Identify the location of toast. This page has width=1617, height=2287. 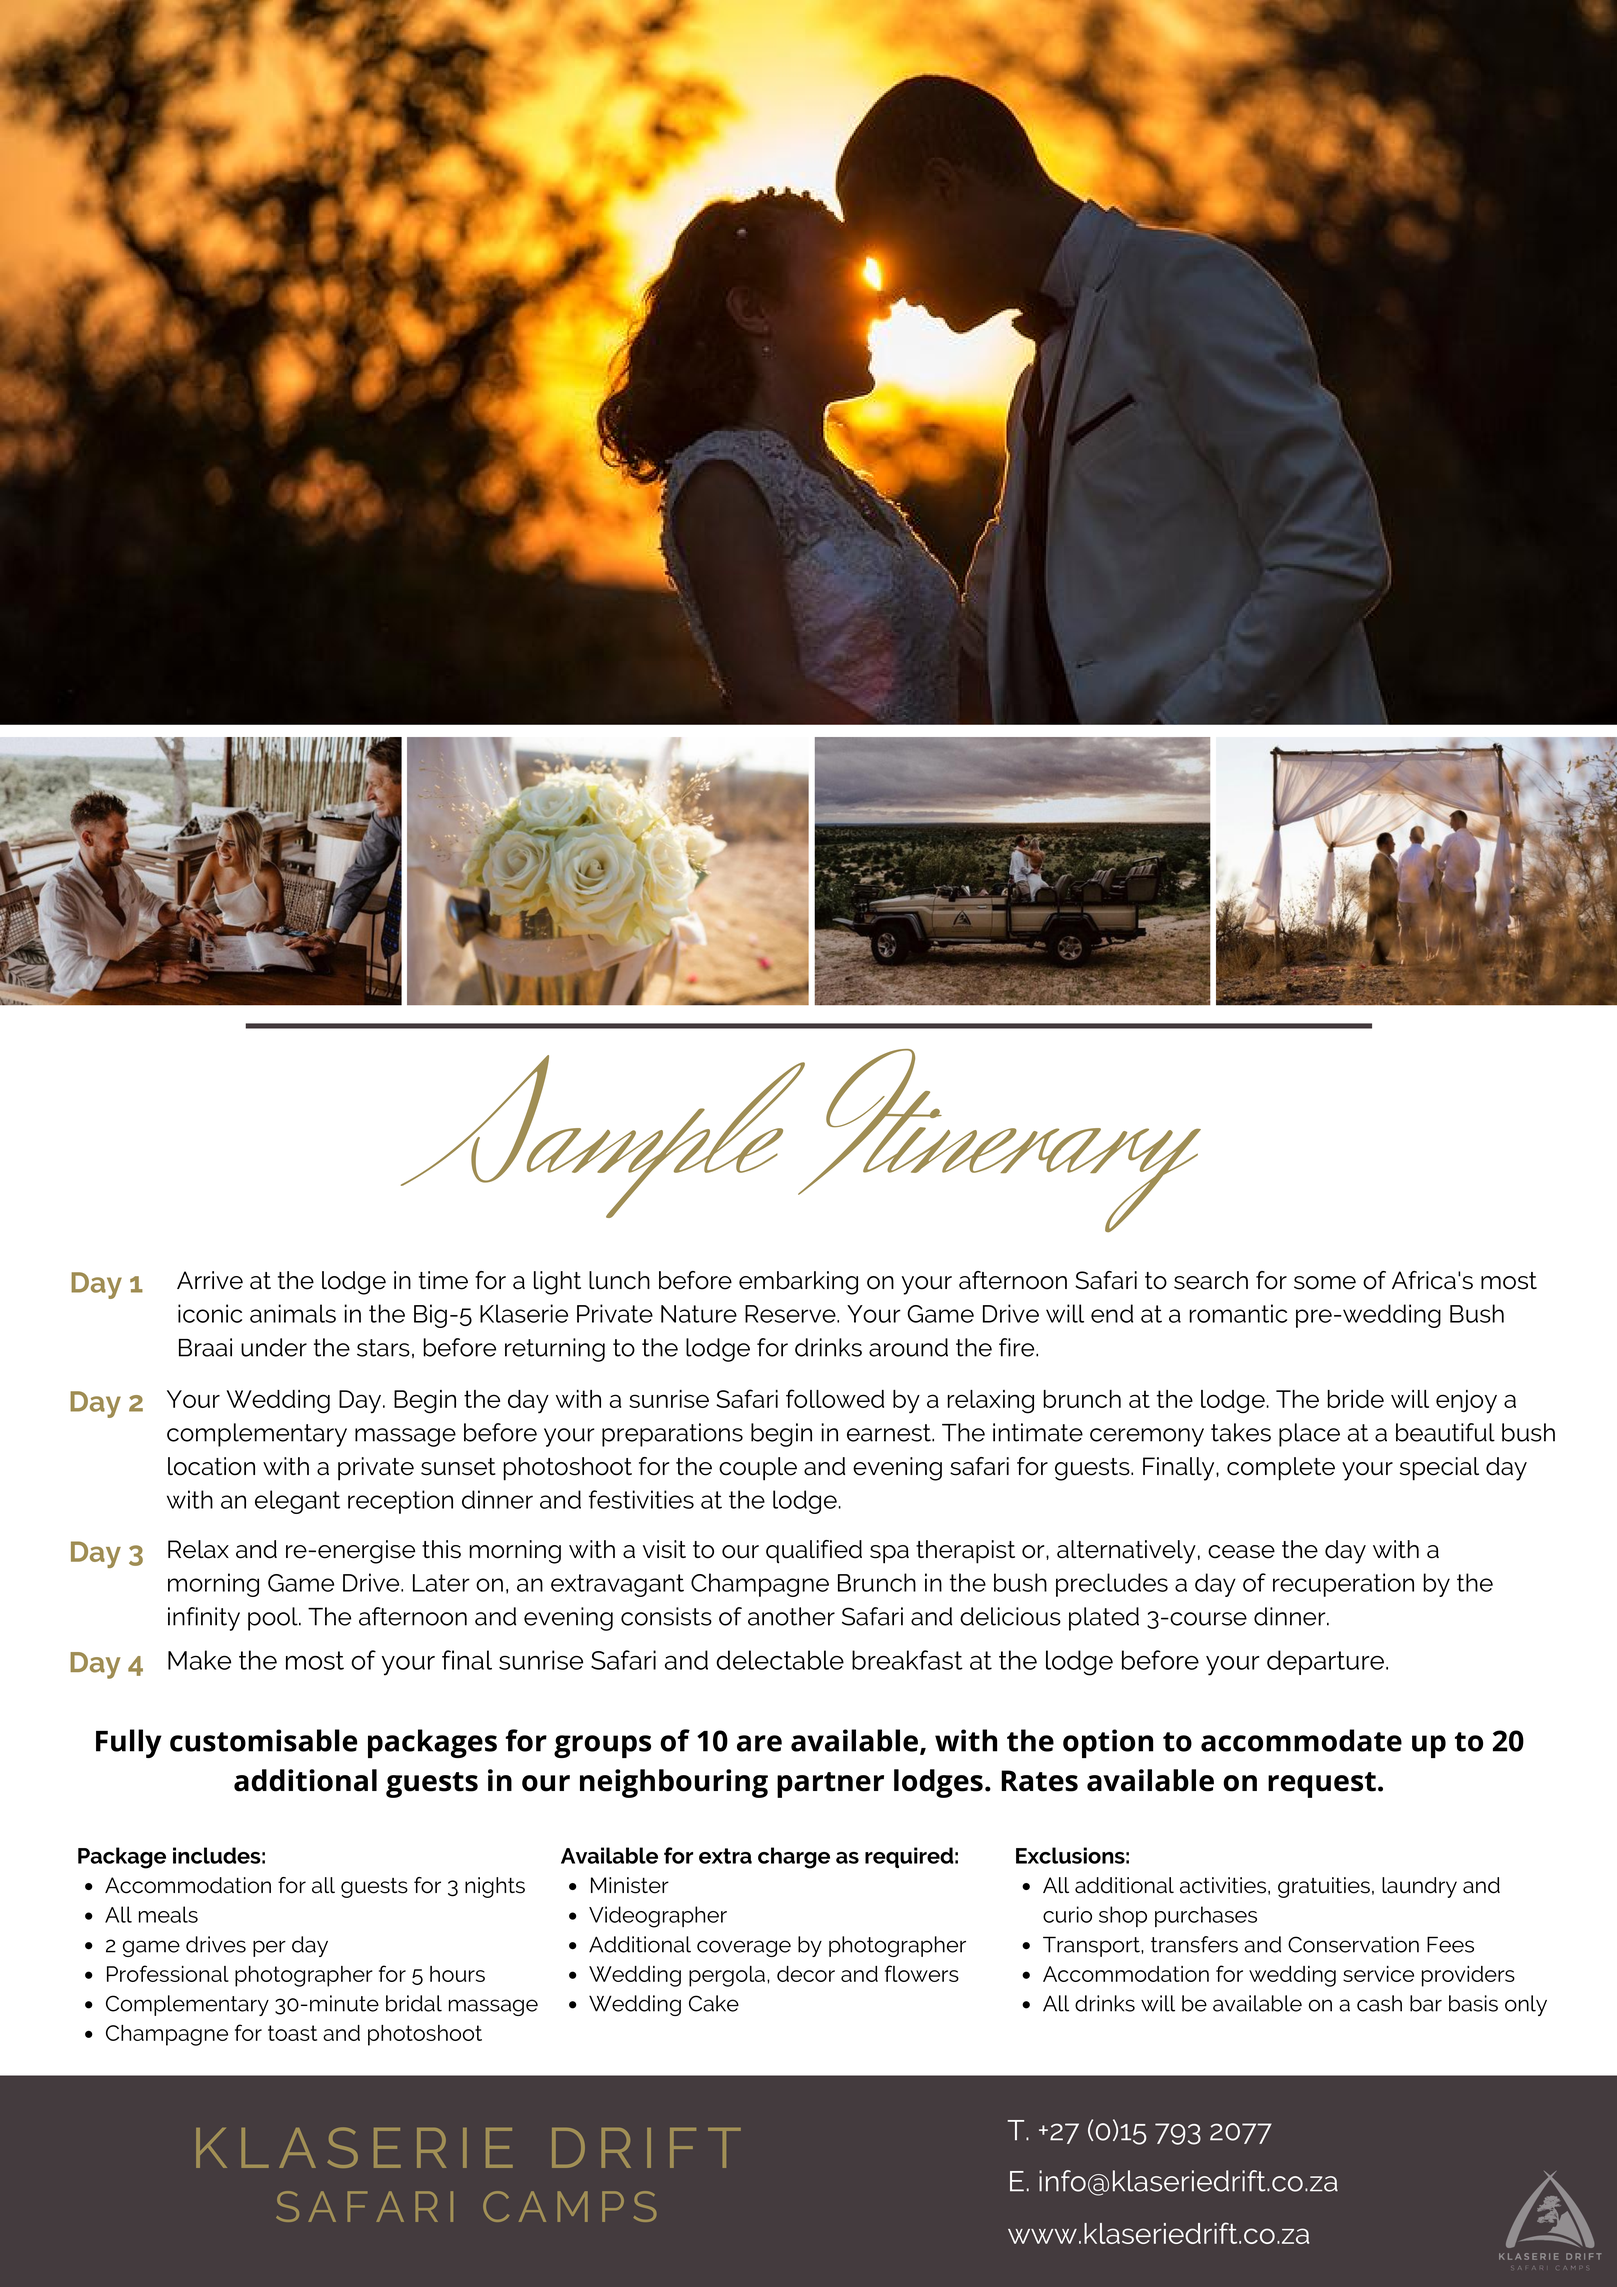
(292, 2033).
